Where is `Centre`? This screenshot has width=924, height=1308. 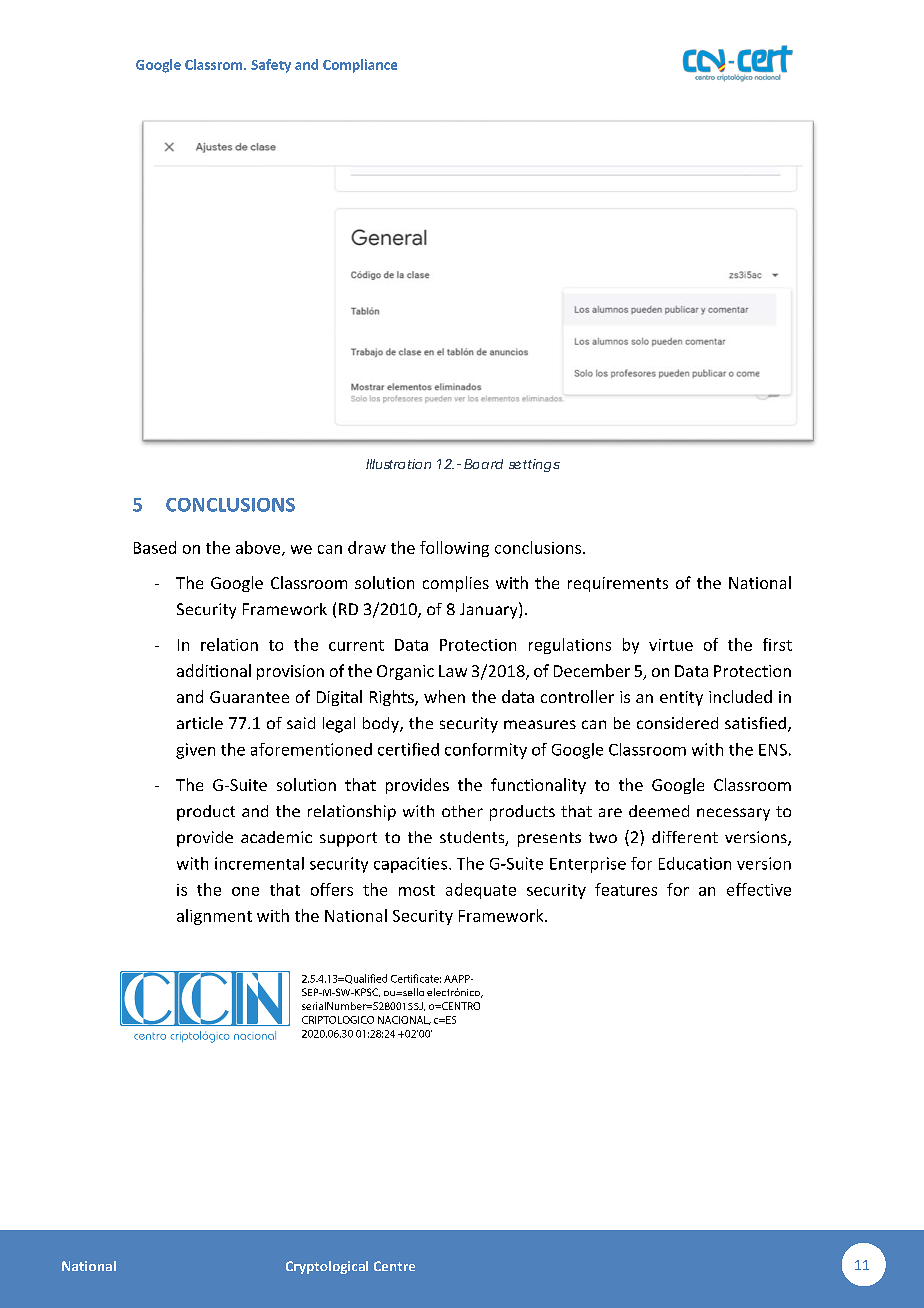 Centre is located at coordinates (394, 1266).
